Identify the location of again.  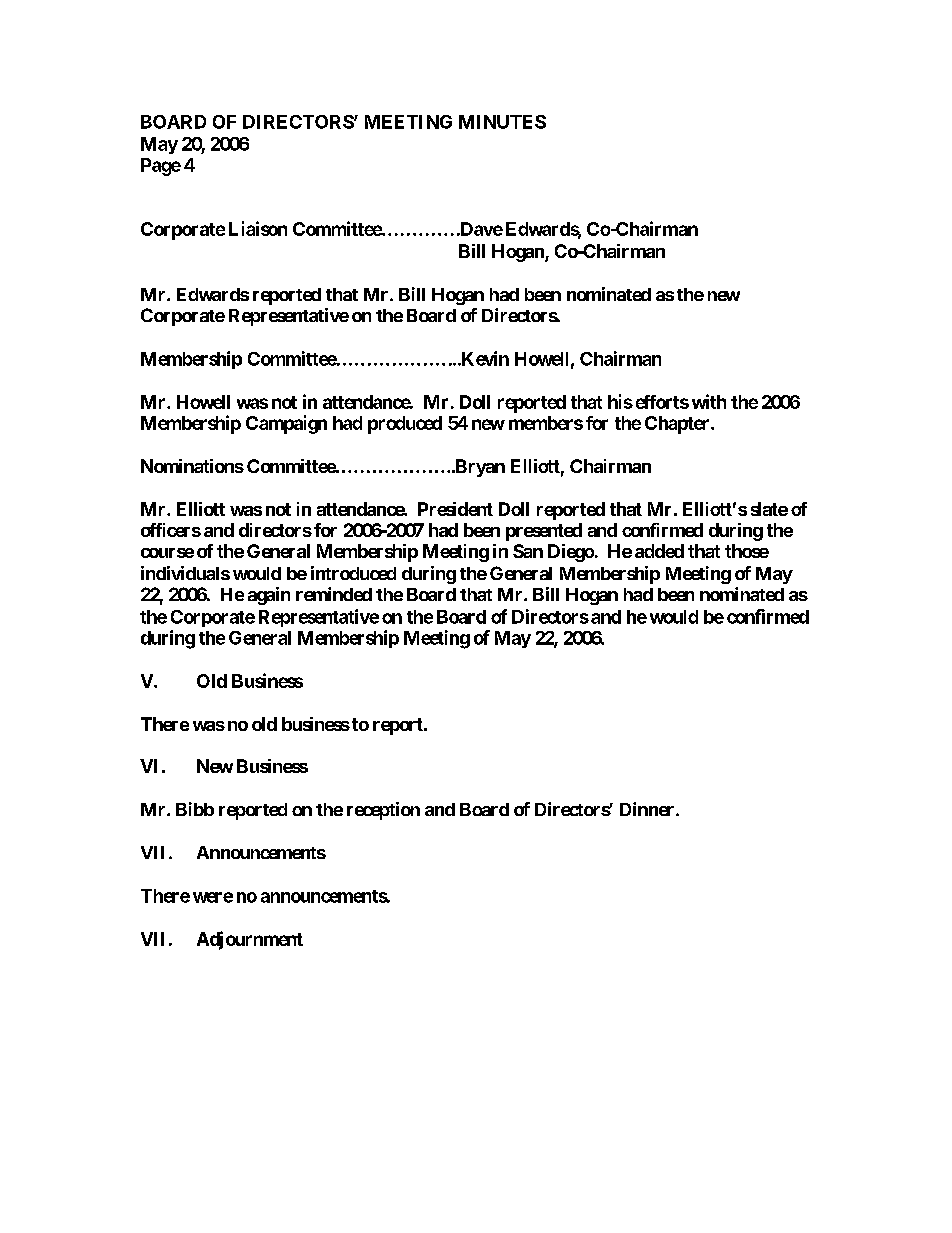
(269, 596).
